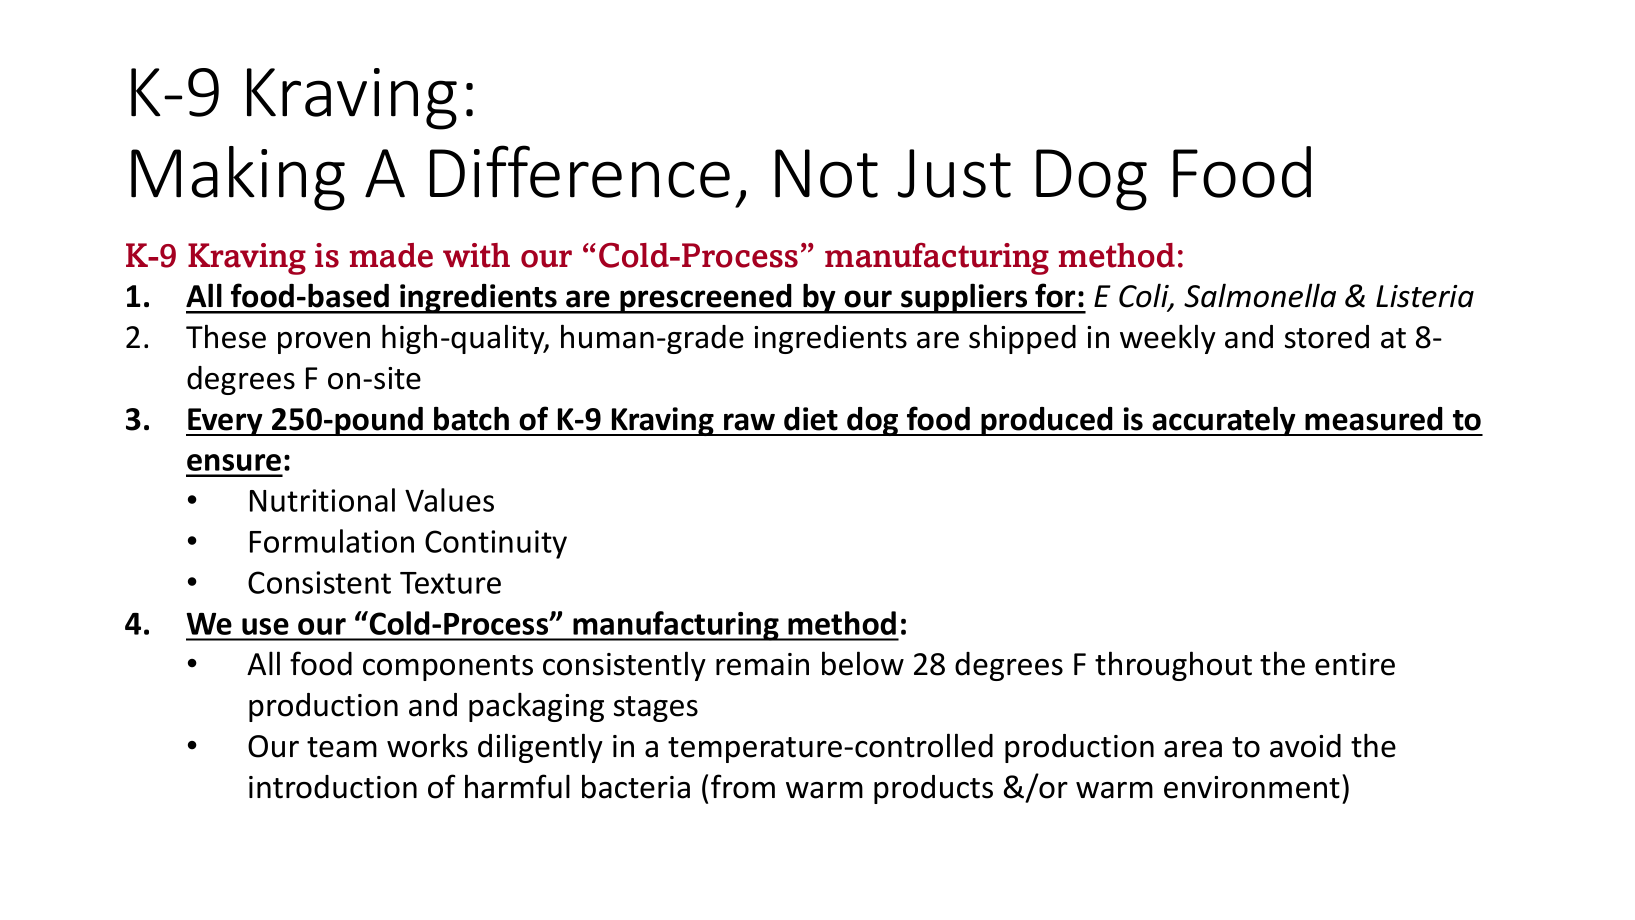 Image resolution: width=1635 pixels, height=920 pixels. Describe the element at coordinates (450, 583) in the screenshot. I see `Texture` at that location.
